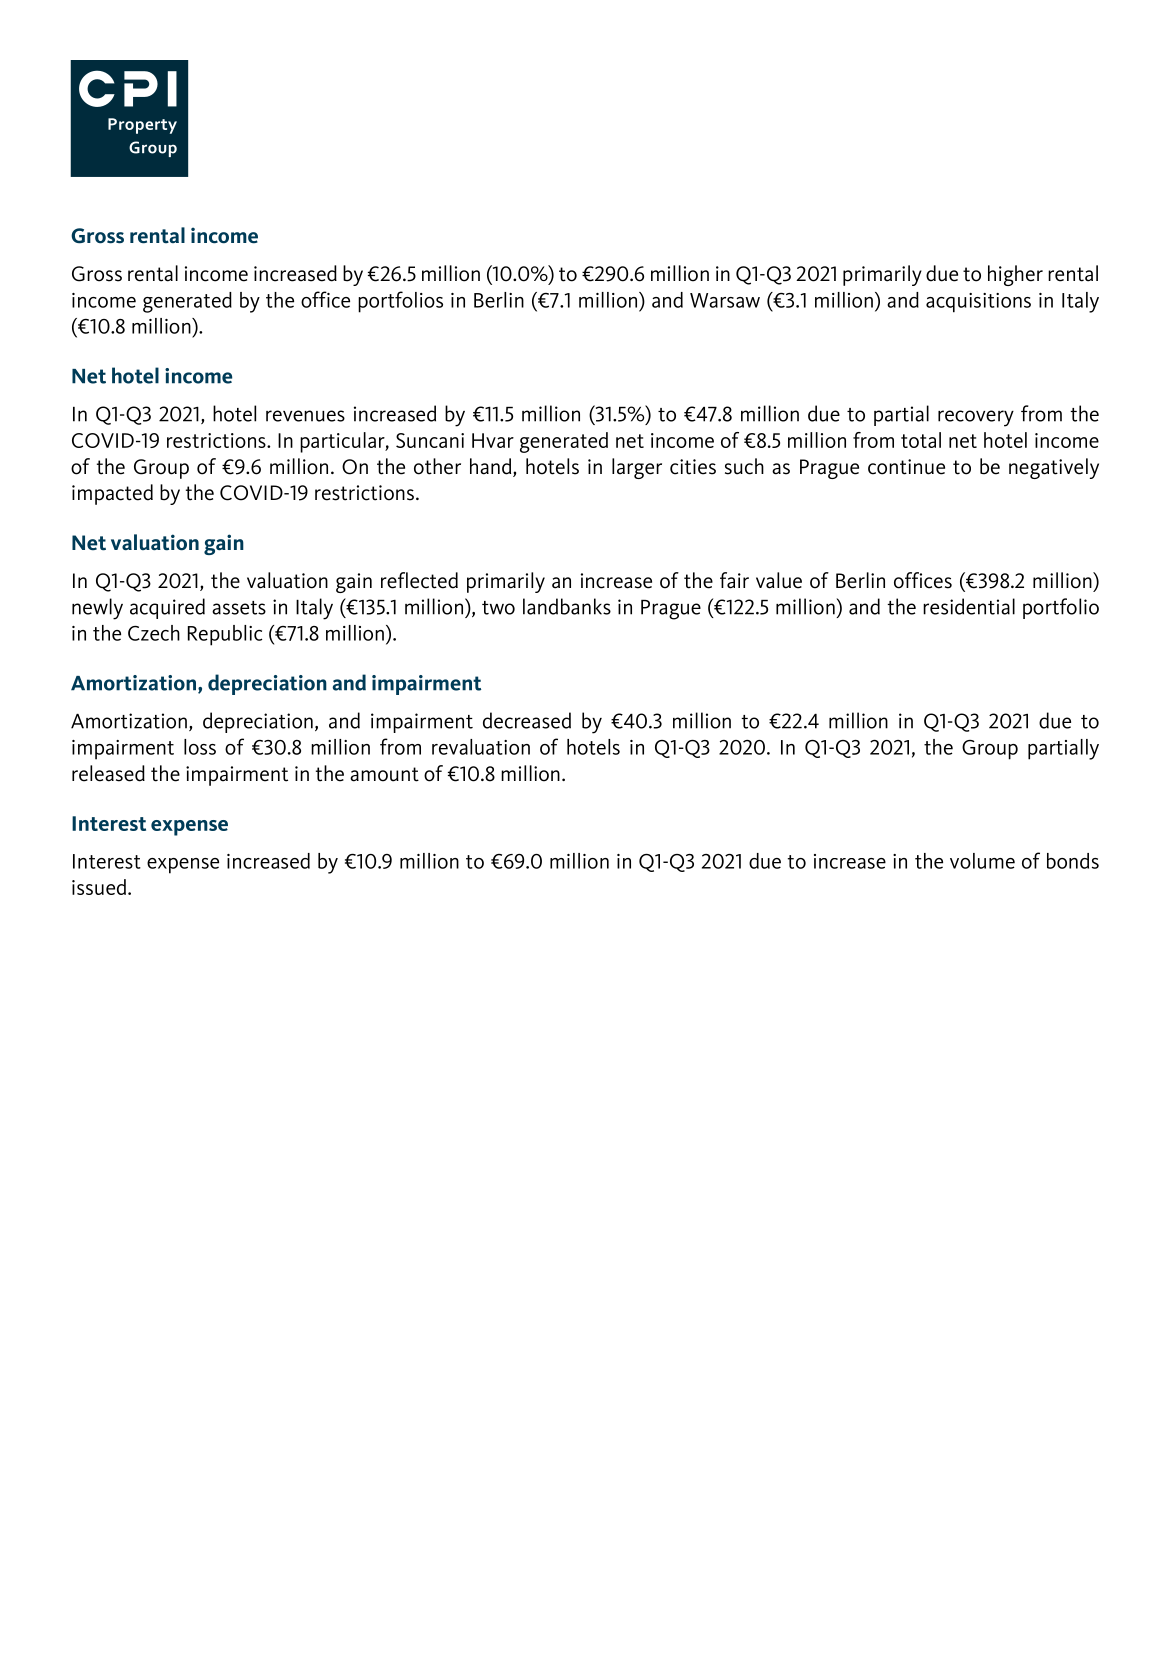 This screenshot has width=1170, height=1654. Describe the element at coordinates (978, 303) in the screenshot. I see `acquisitions` at that location.
